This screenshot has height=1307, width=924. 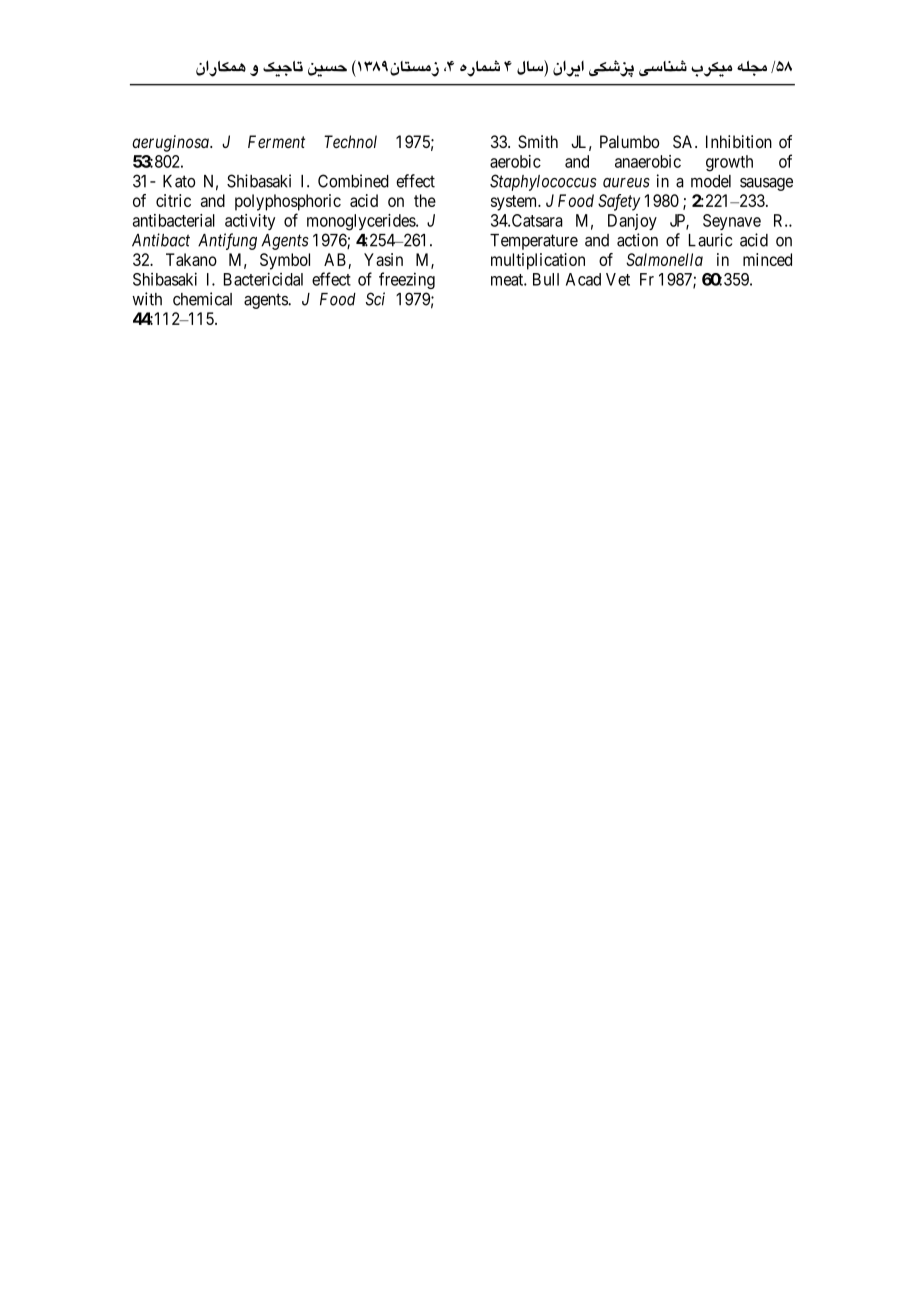 What do you see at coordinates (171, 143) in the screenshot?
I see `aeruginosa` at bounding box center [171, 143].
